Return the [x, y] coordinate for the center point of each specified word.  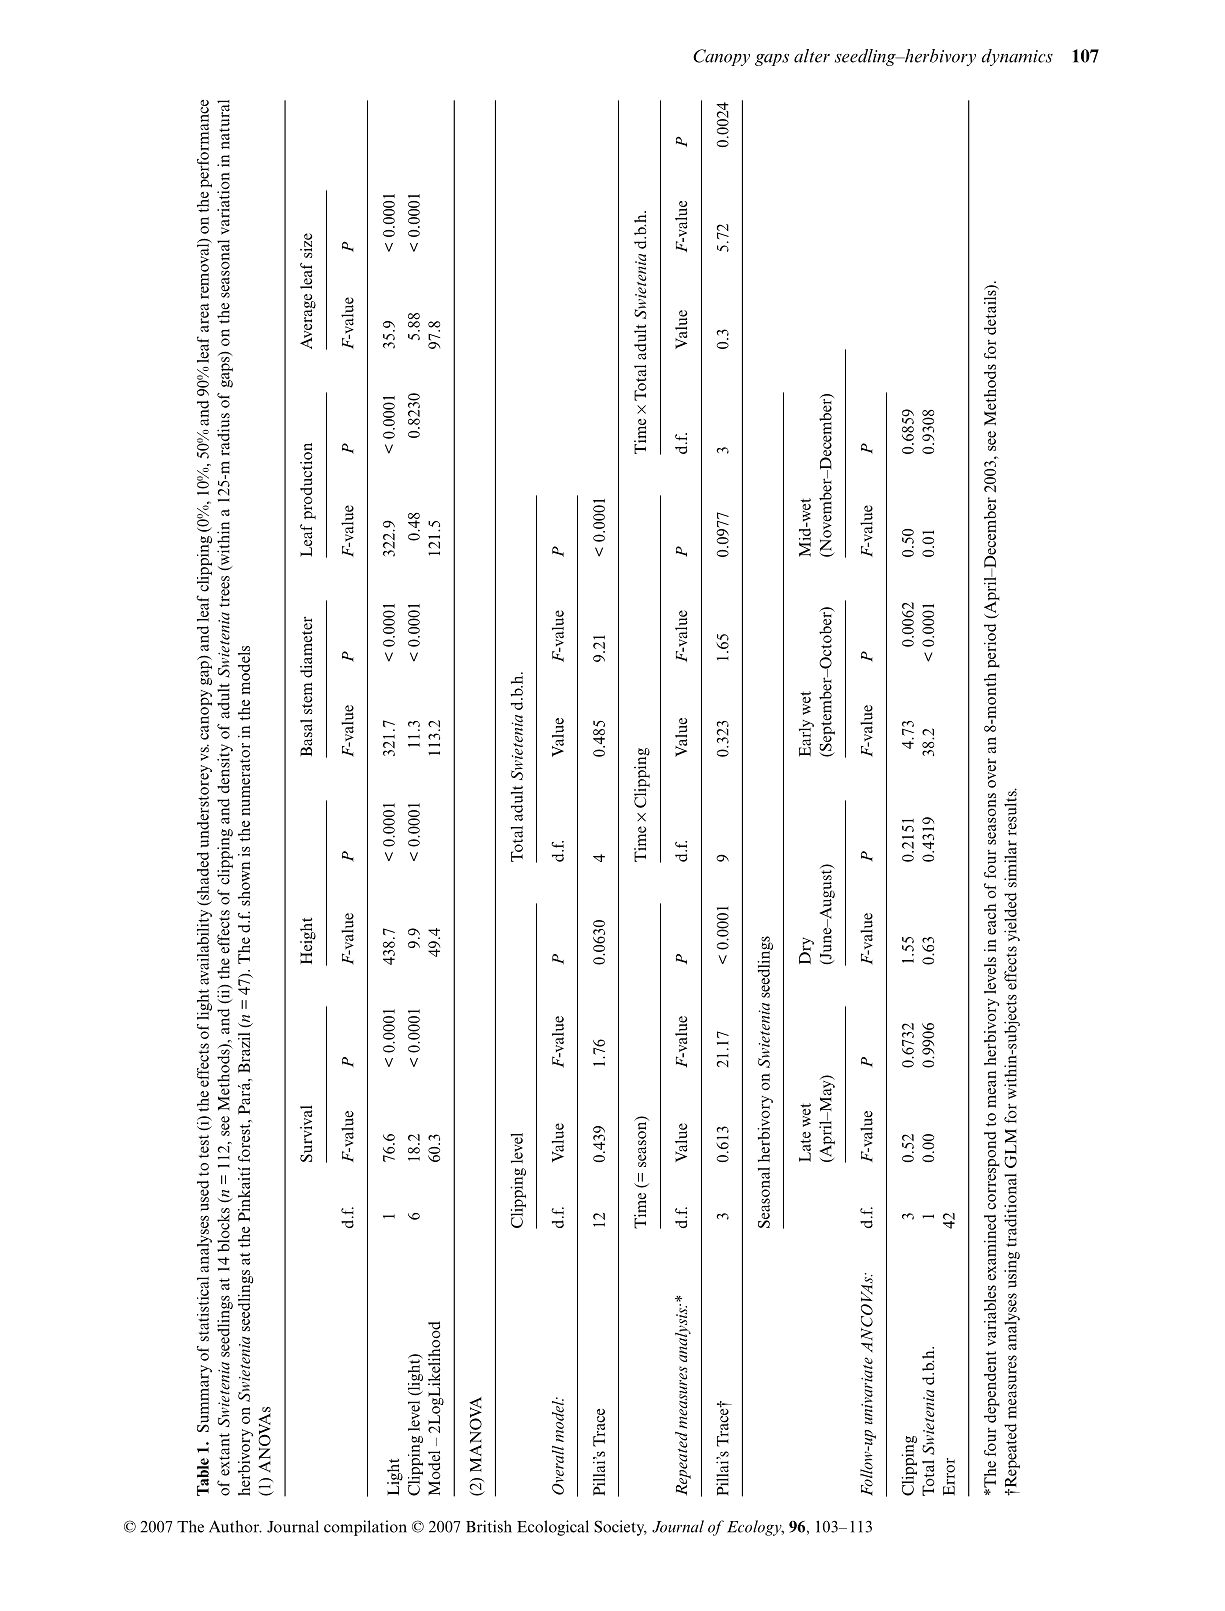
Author [235, 1526]
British [489, 1526]
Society [620, 1528]
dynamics [1017, 57]
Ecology [755, 1528]
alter [812, 56]
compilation [365, 1528]
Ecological [553, 1528]
